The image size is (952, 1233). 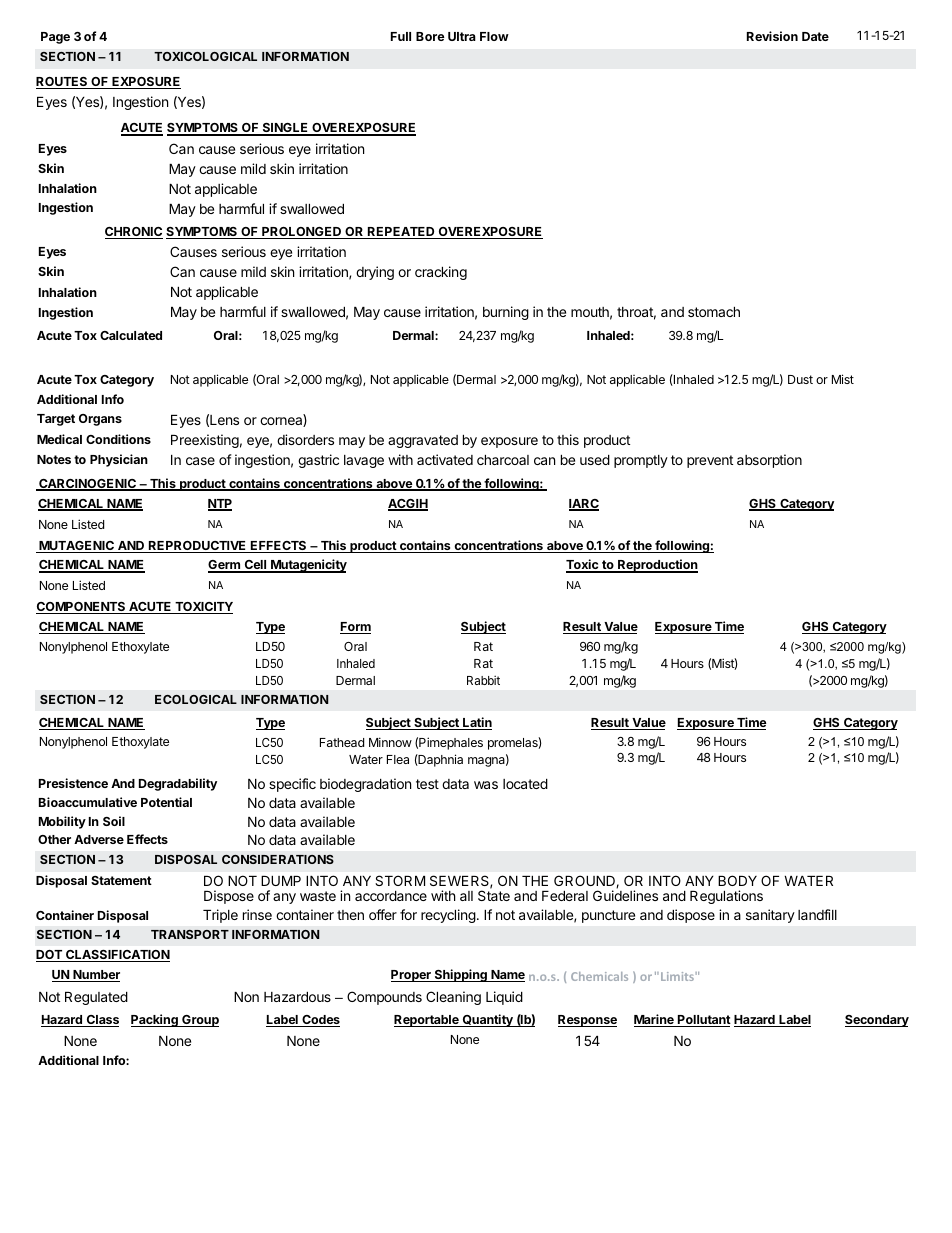 I want to click on Pollutant, so click(x=703, y=1021).
